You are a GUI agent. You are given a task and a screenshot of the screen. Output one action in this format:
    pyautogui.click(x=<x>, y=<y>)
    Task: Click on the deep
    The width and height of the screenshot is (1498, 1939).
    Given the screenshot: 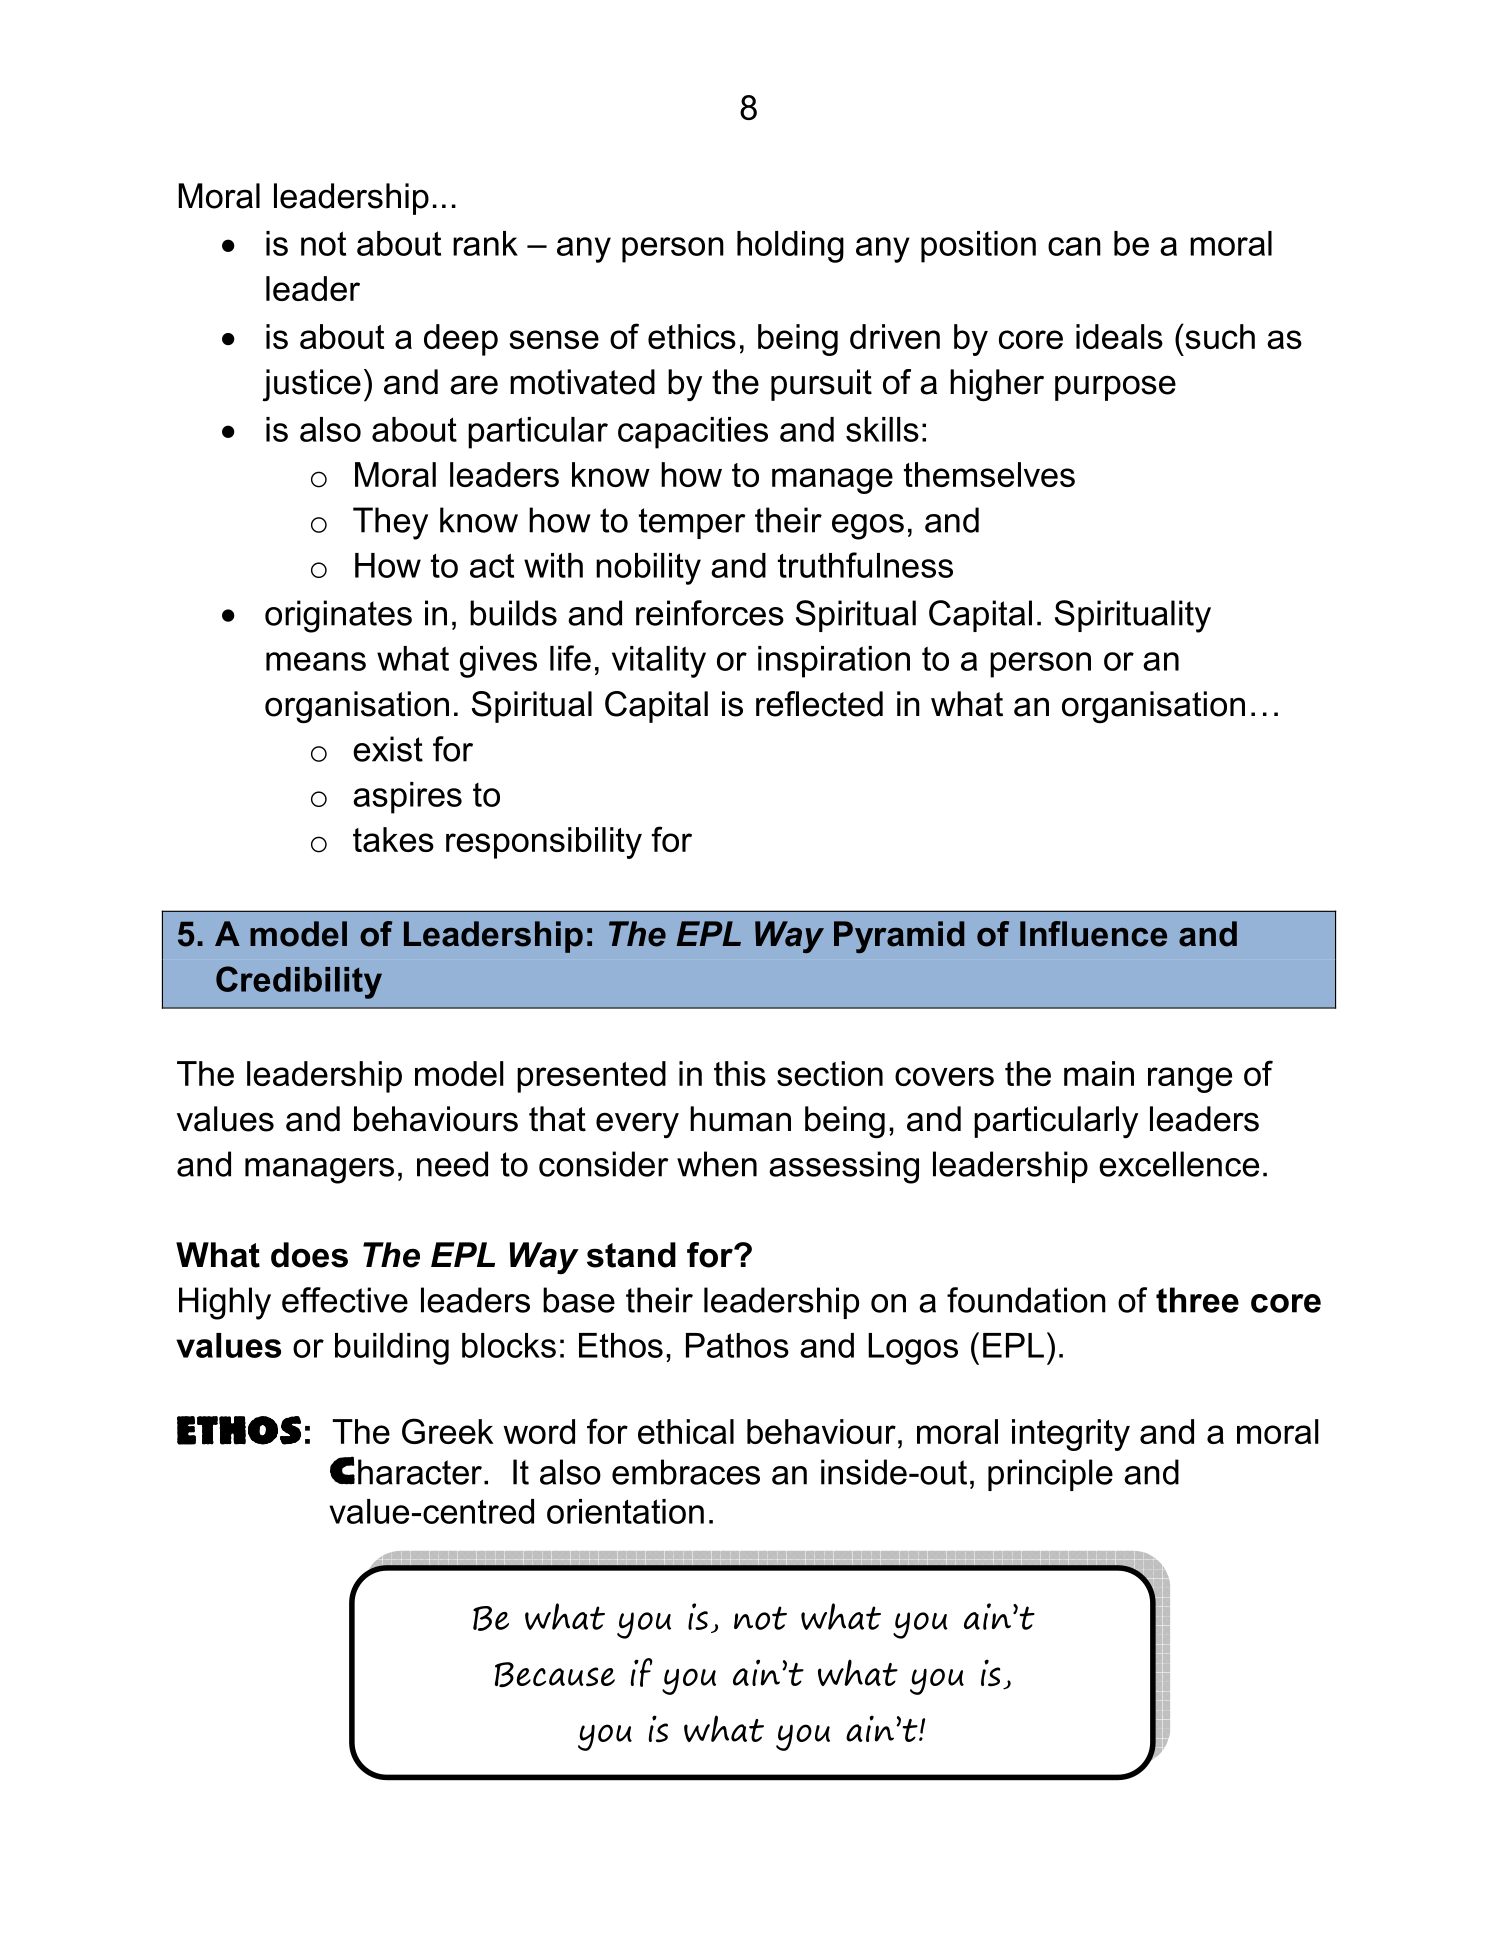 What is the action you would take?
    pyautogui.click(x=461, y=340)
